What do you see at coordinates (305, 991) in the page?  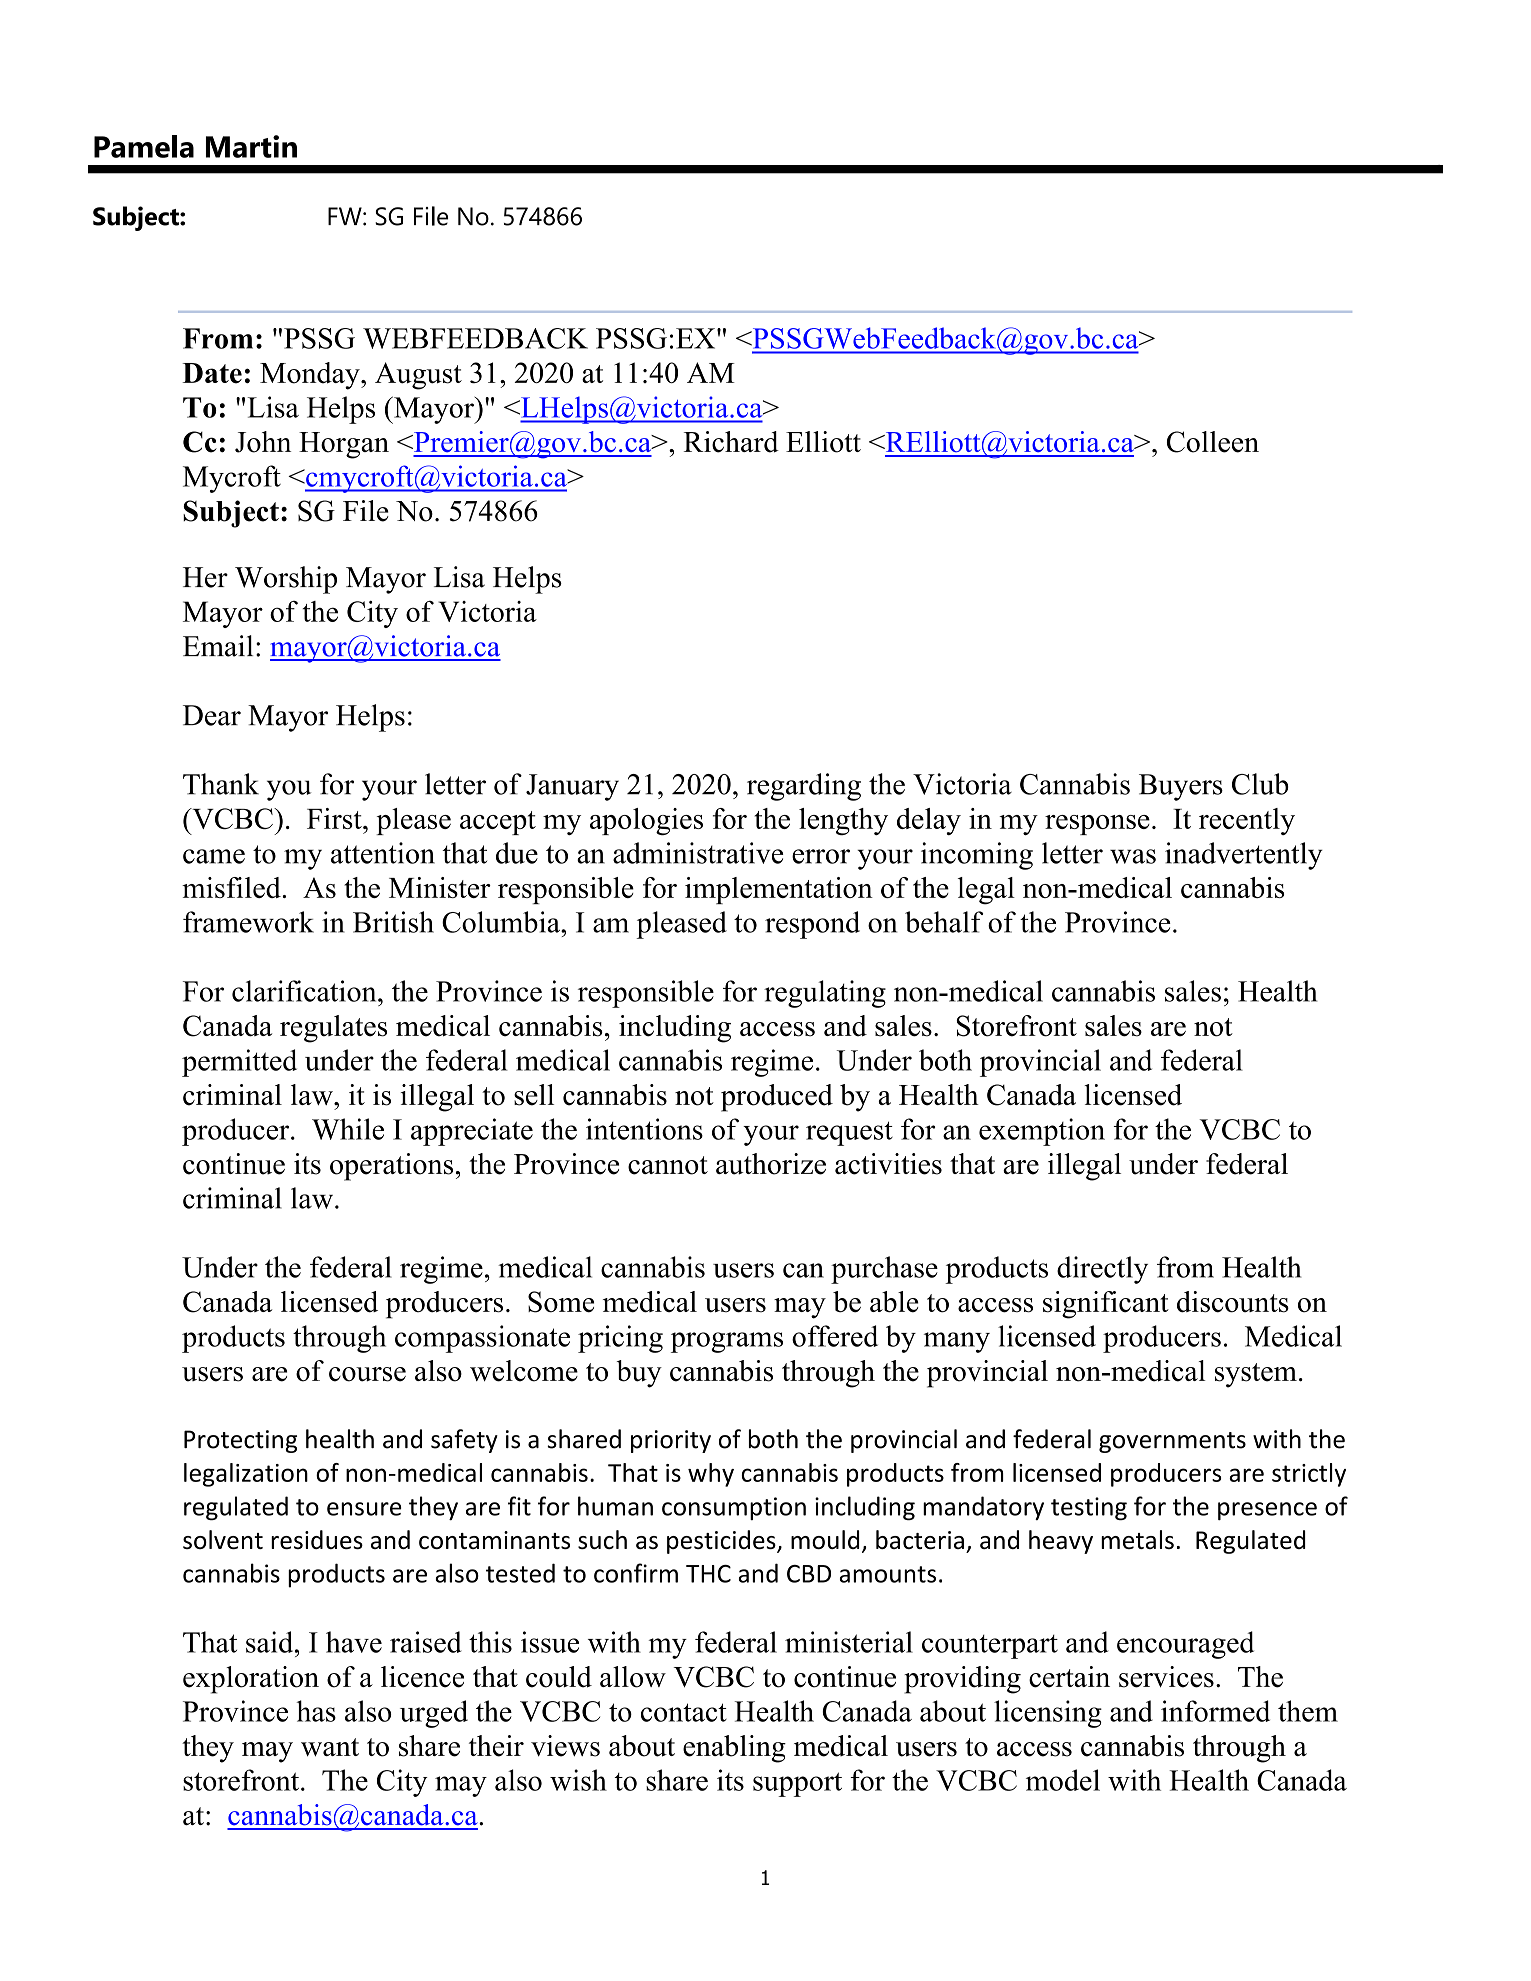 I see `clarification` at bounding box center [305, 991].
